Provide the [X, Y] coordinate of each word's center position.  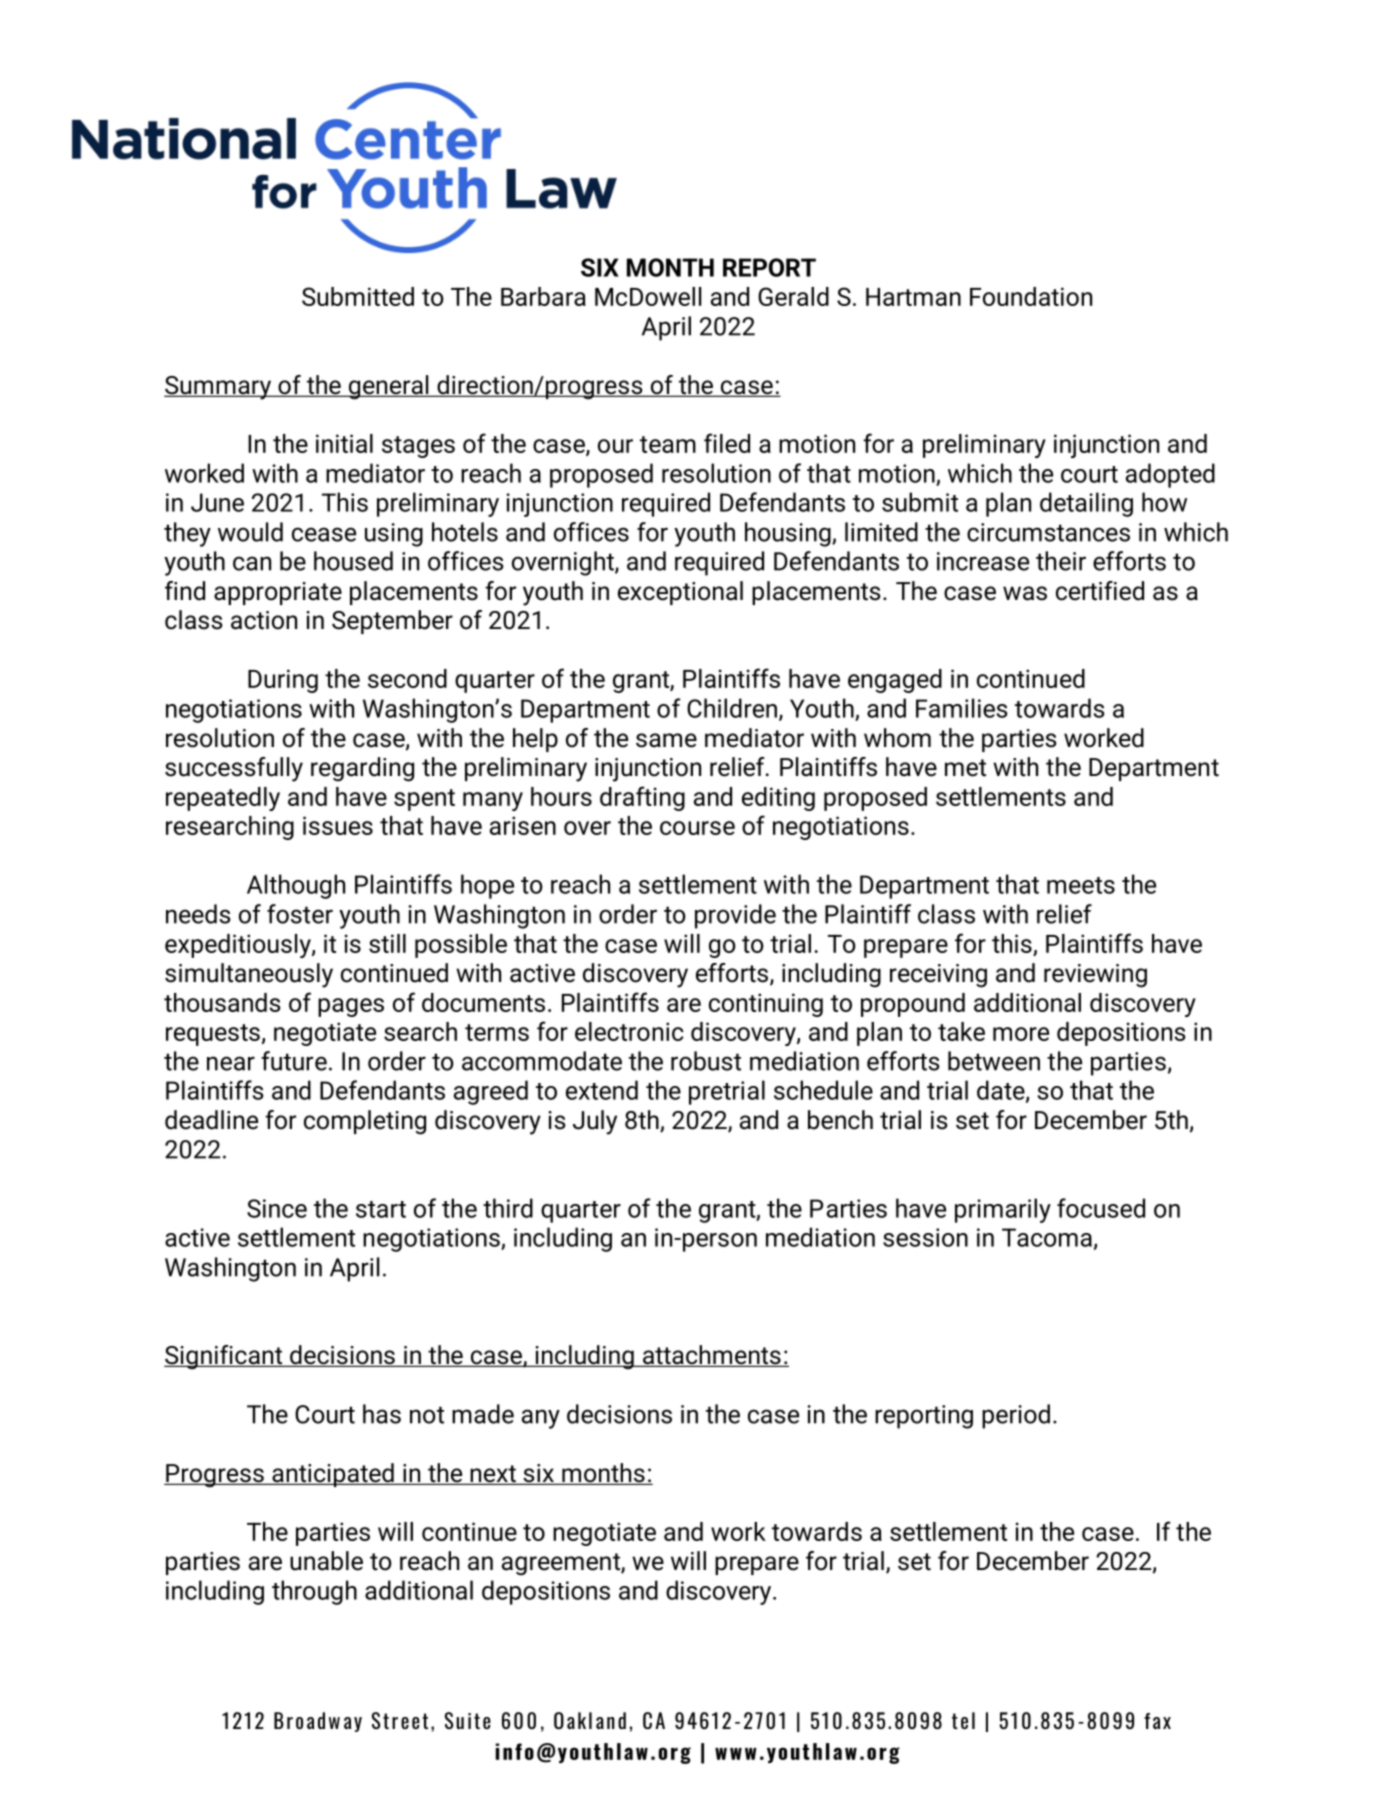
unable [326, 1561]
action [264, 620]
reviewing [1095, 976]
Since [277, 1208]
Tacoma [1047, 1237]
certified [1100, 591]
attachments [712, 1356]
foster [300, 914]
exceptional [680, 593]
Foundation [1031, 296]
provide [735, 916]
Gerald [793, 296]
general [388, 387]
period [1016, 1416]
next [493, 1475]
